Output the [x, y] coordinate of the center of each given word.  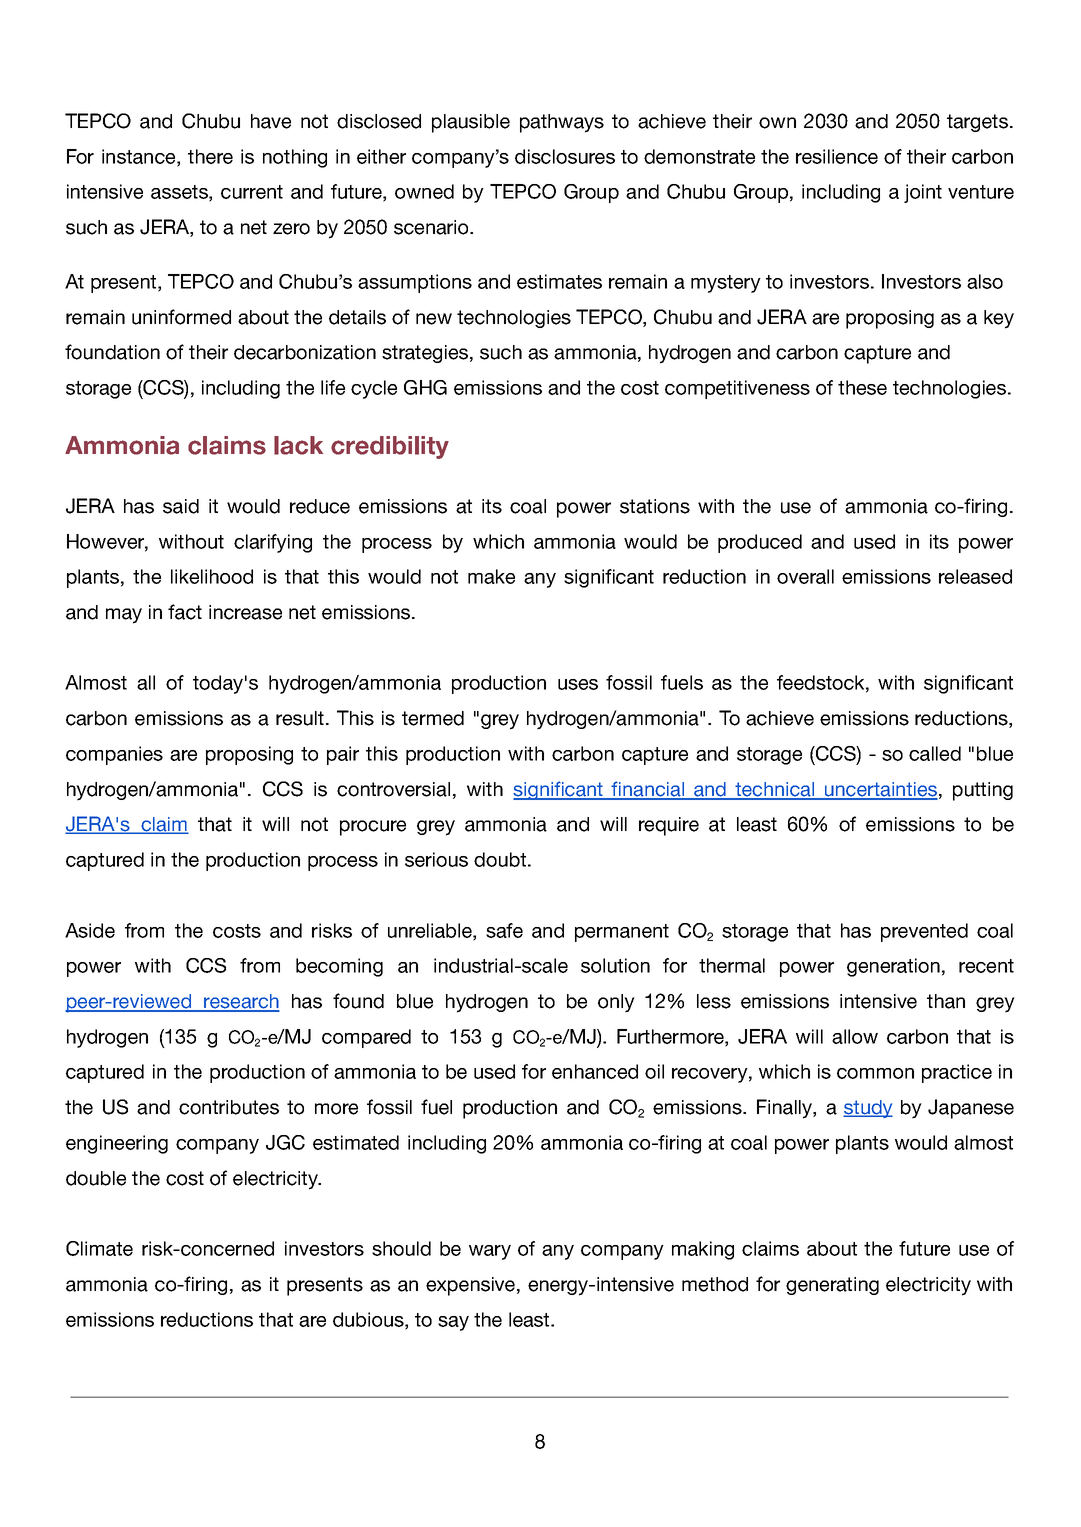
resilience [837, 156]
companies [114, 755]
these [862, 387]
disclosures [565, 156]
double [96, 1178]
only [616, 1003]
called [935, 753]
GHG [425, 387]
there [210, 156]
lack [298, 445]
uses [578, 684]
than [946, 1001]
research [240, 1002]
